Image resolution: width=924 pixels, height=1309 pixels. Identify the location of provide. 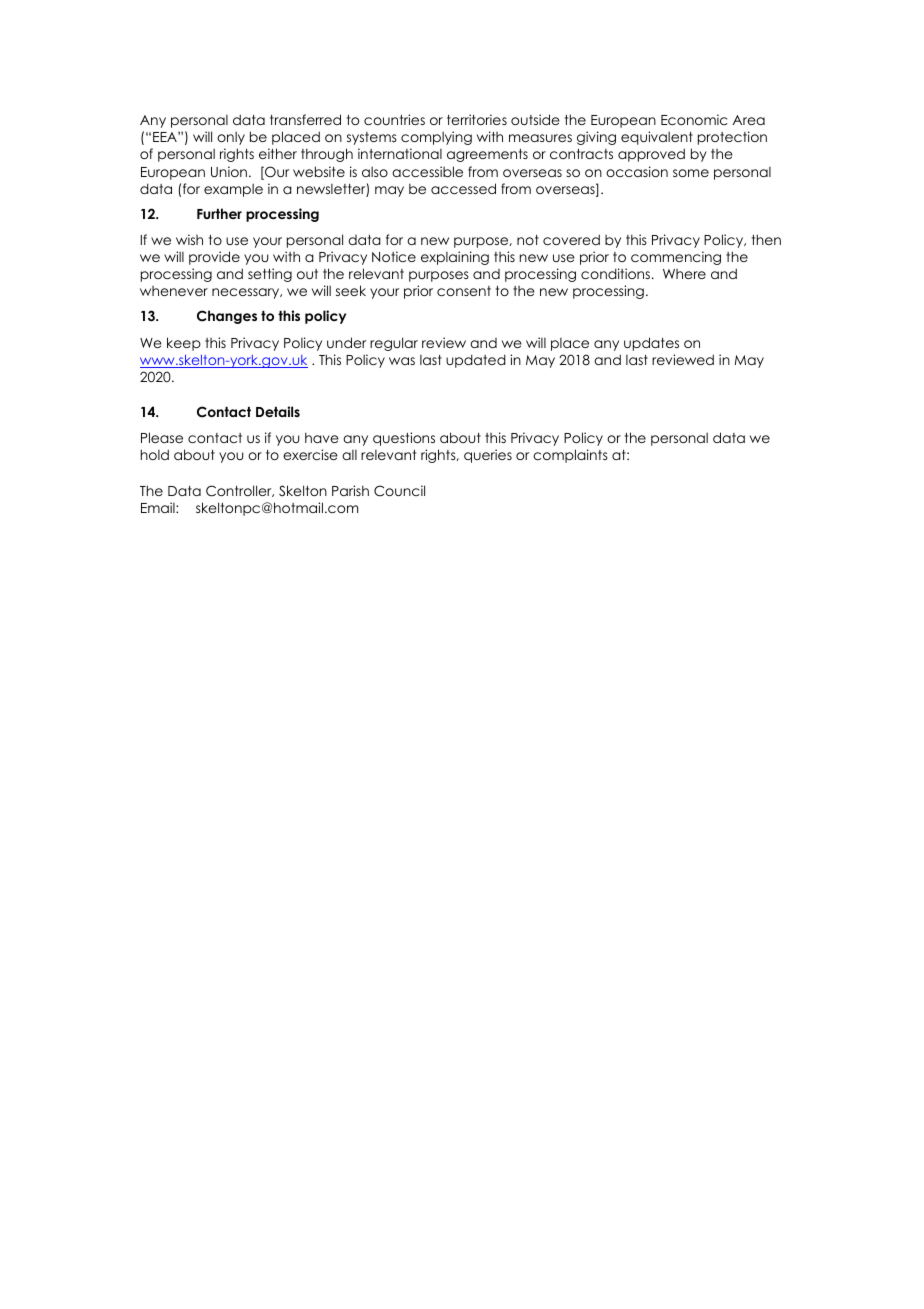
(214, 258).
